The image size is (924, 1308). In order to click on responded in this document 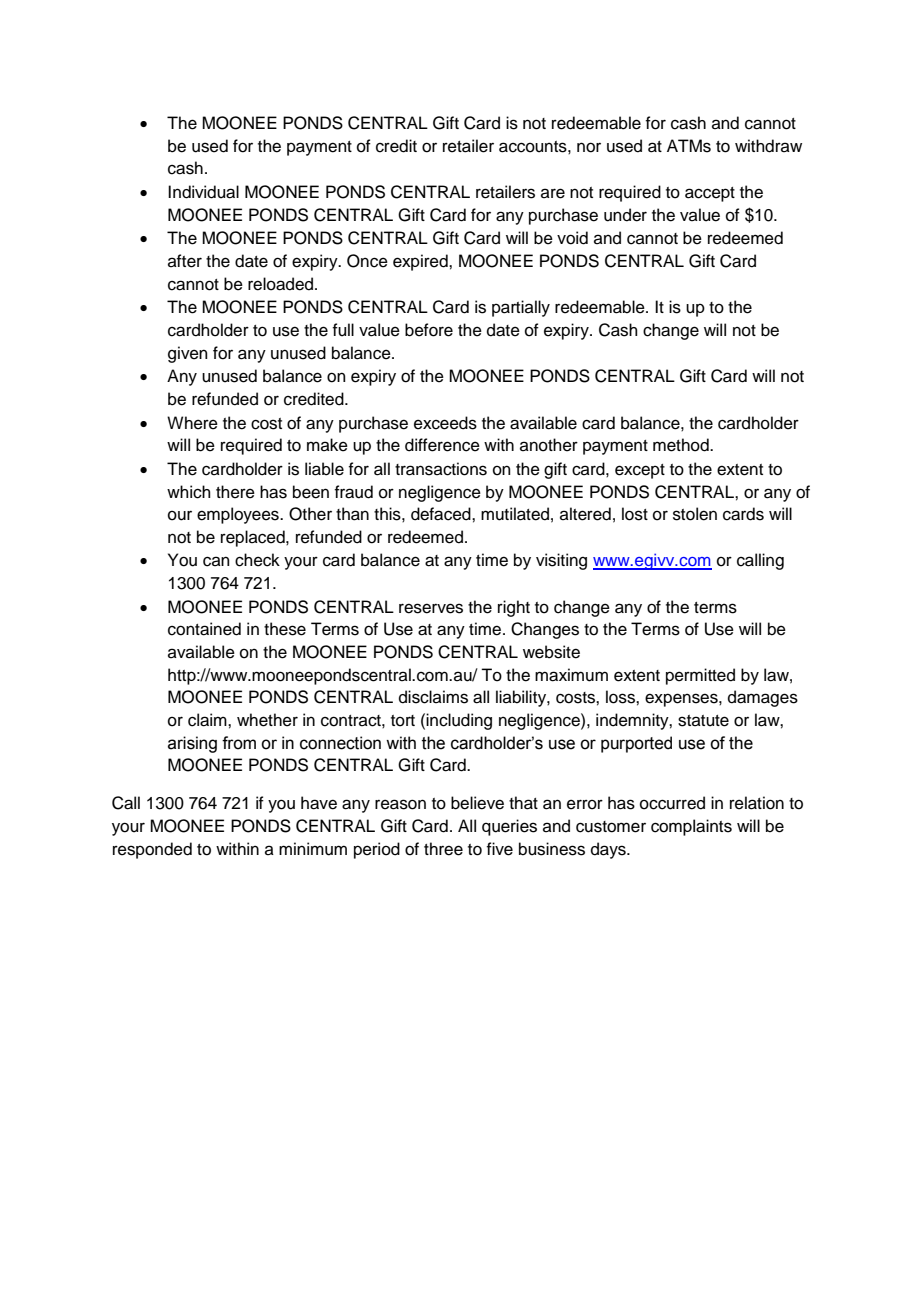, I will do `click(152, 850)`.
